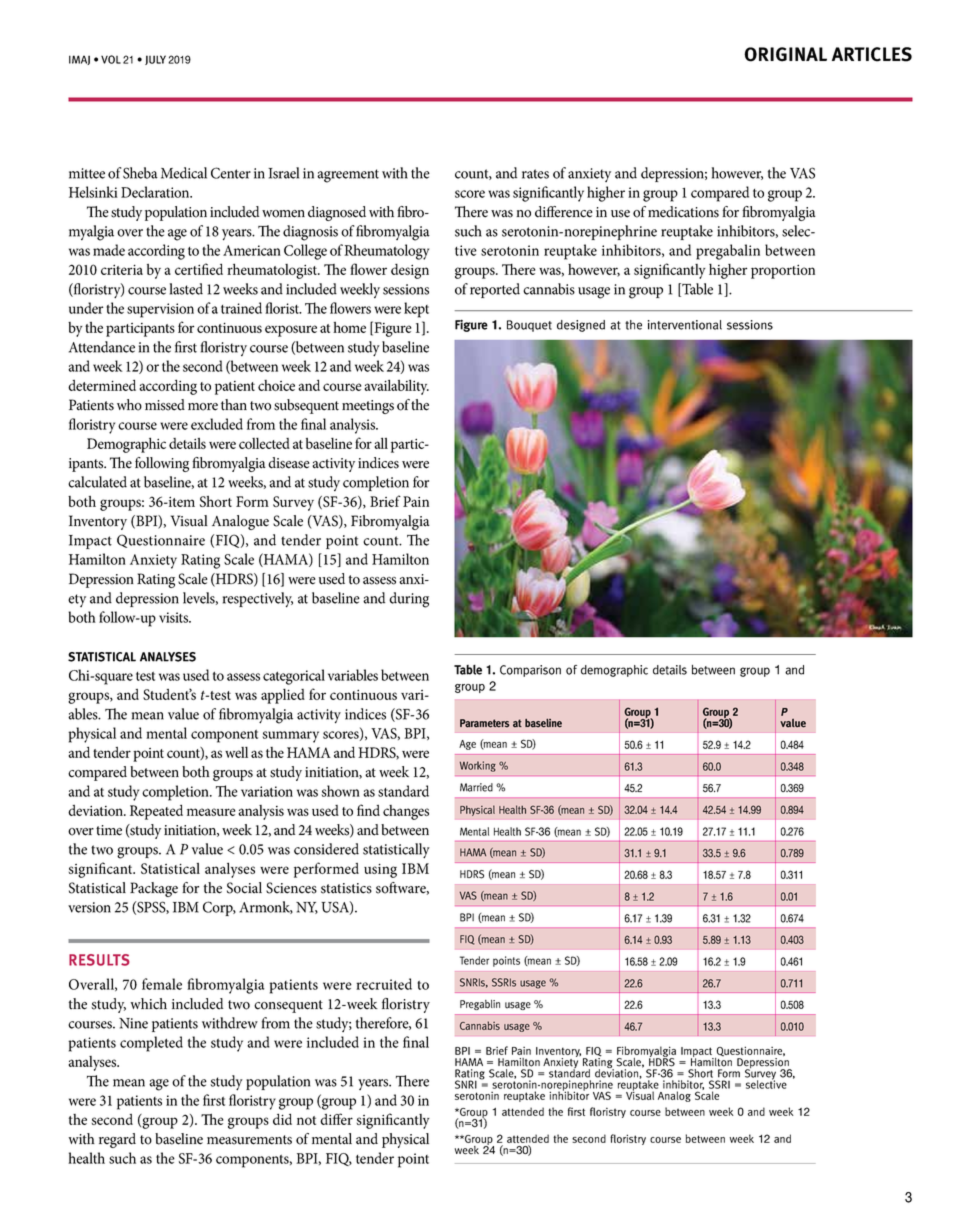  What do you see at coordinates (160, 310) in the image?
I see `supervision` at bounding box center [160, 310].
